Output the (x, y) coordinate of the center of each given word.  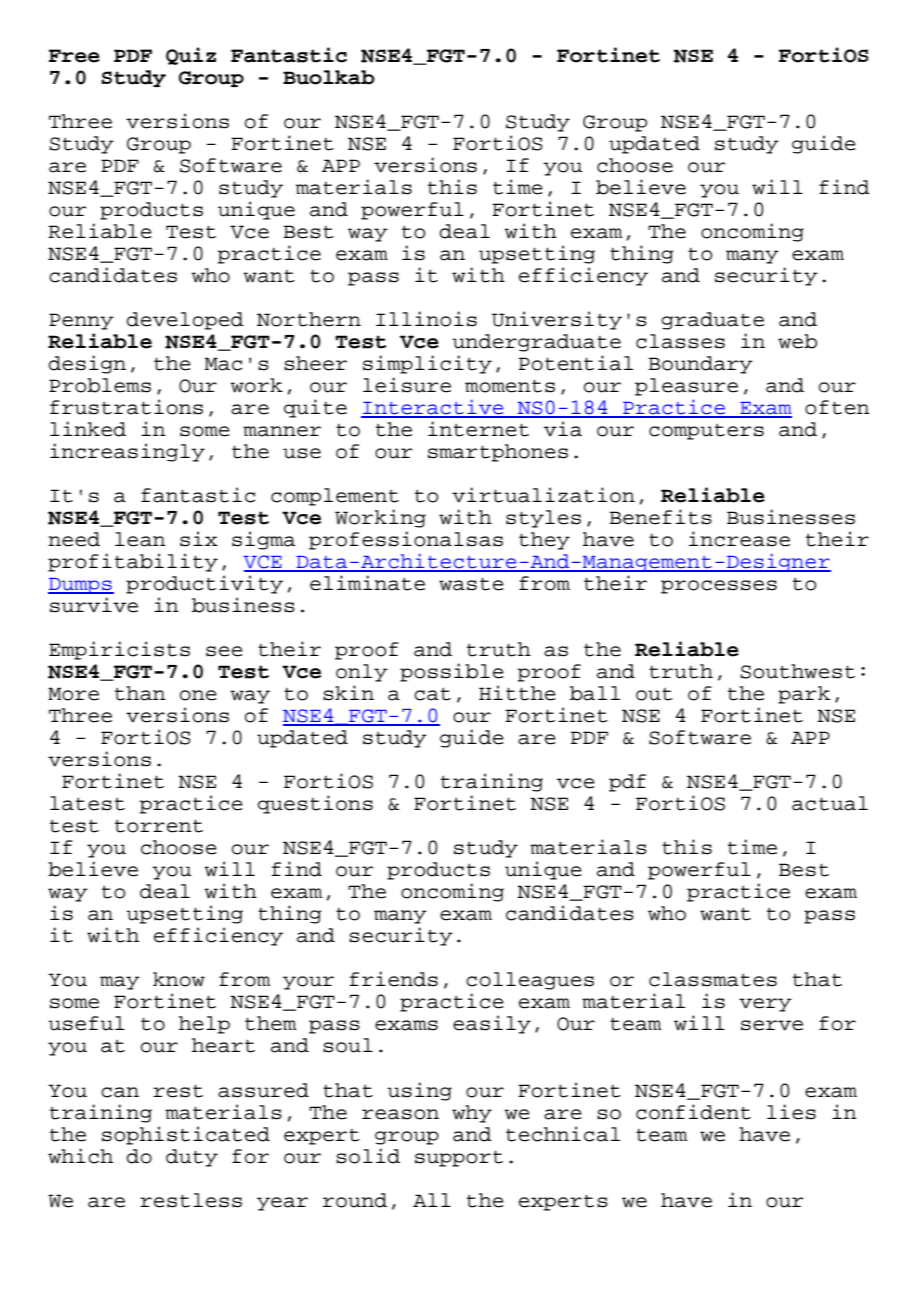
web (797, 341)
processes (719, 587)
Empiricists (119, 650)
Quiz (191, 56)
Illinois (426, 319)
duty (192, 1158)
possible (452, 672)
